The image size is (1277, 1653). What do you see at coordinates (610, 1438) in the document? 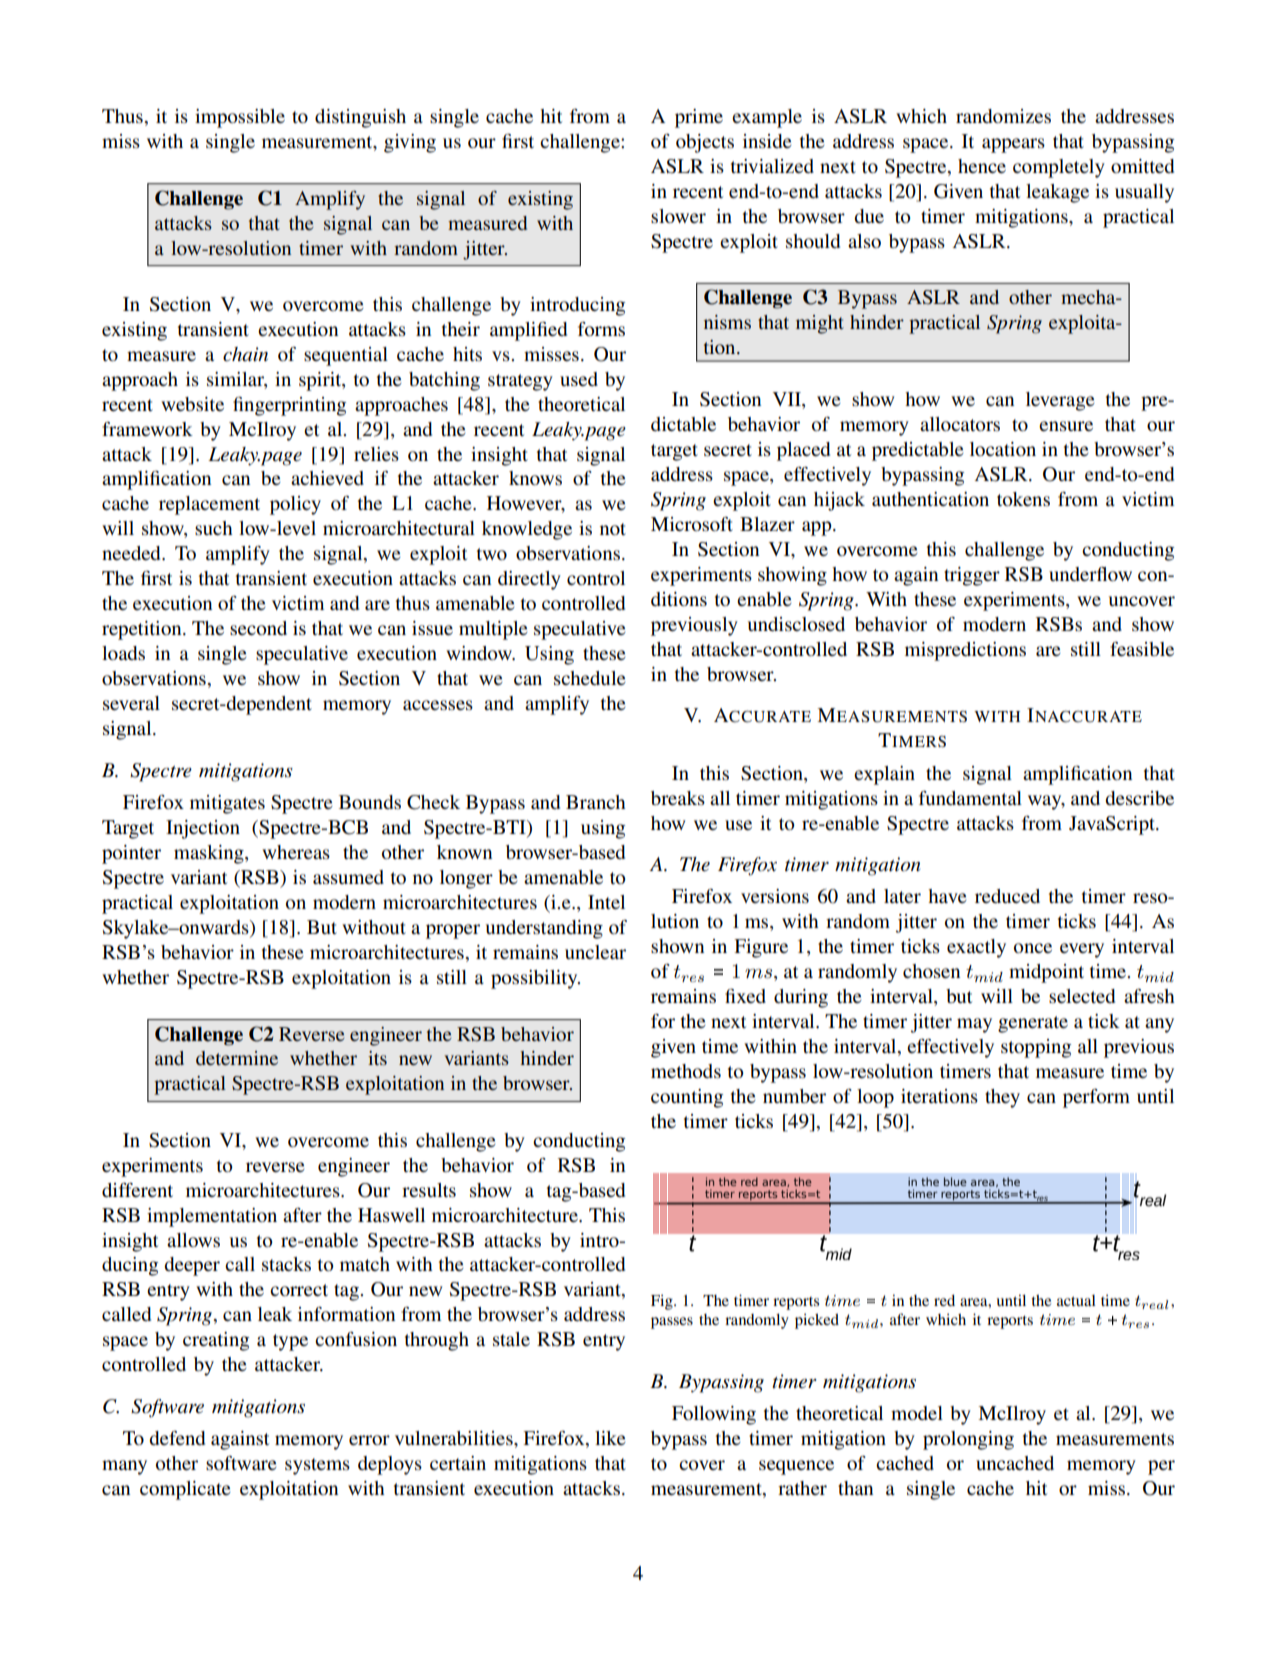
I see `like` at bounding box center [610, 1438].
